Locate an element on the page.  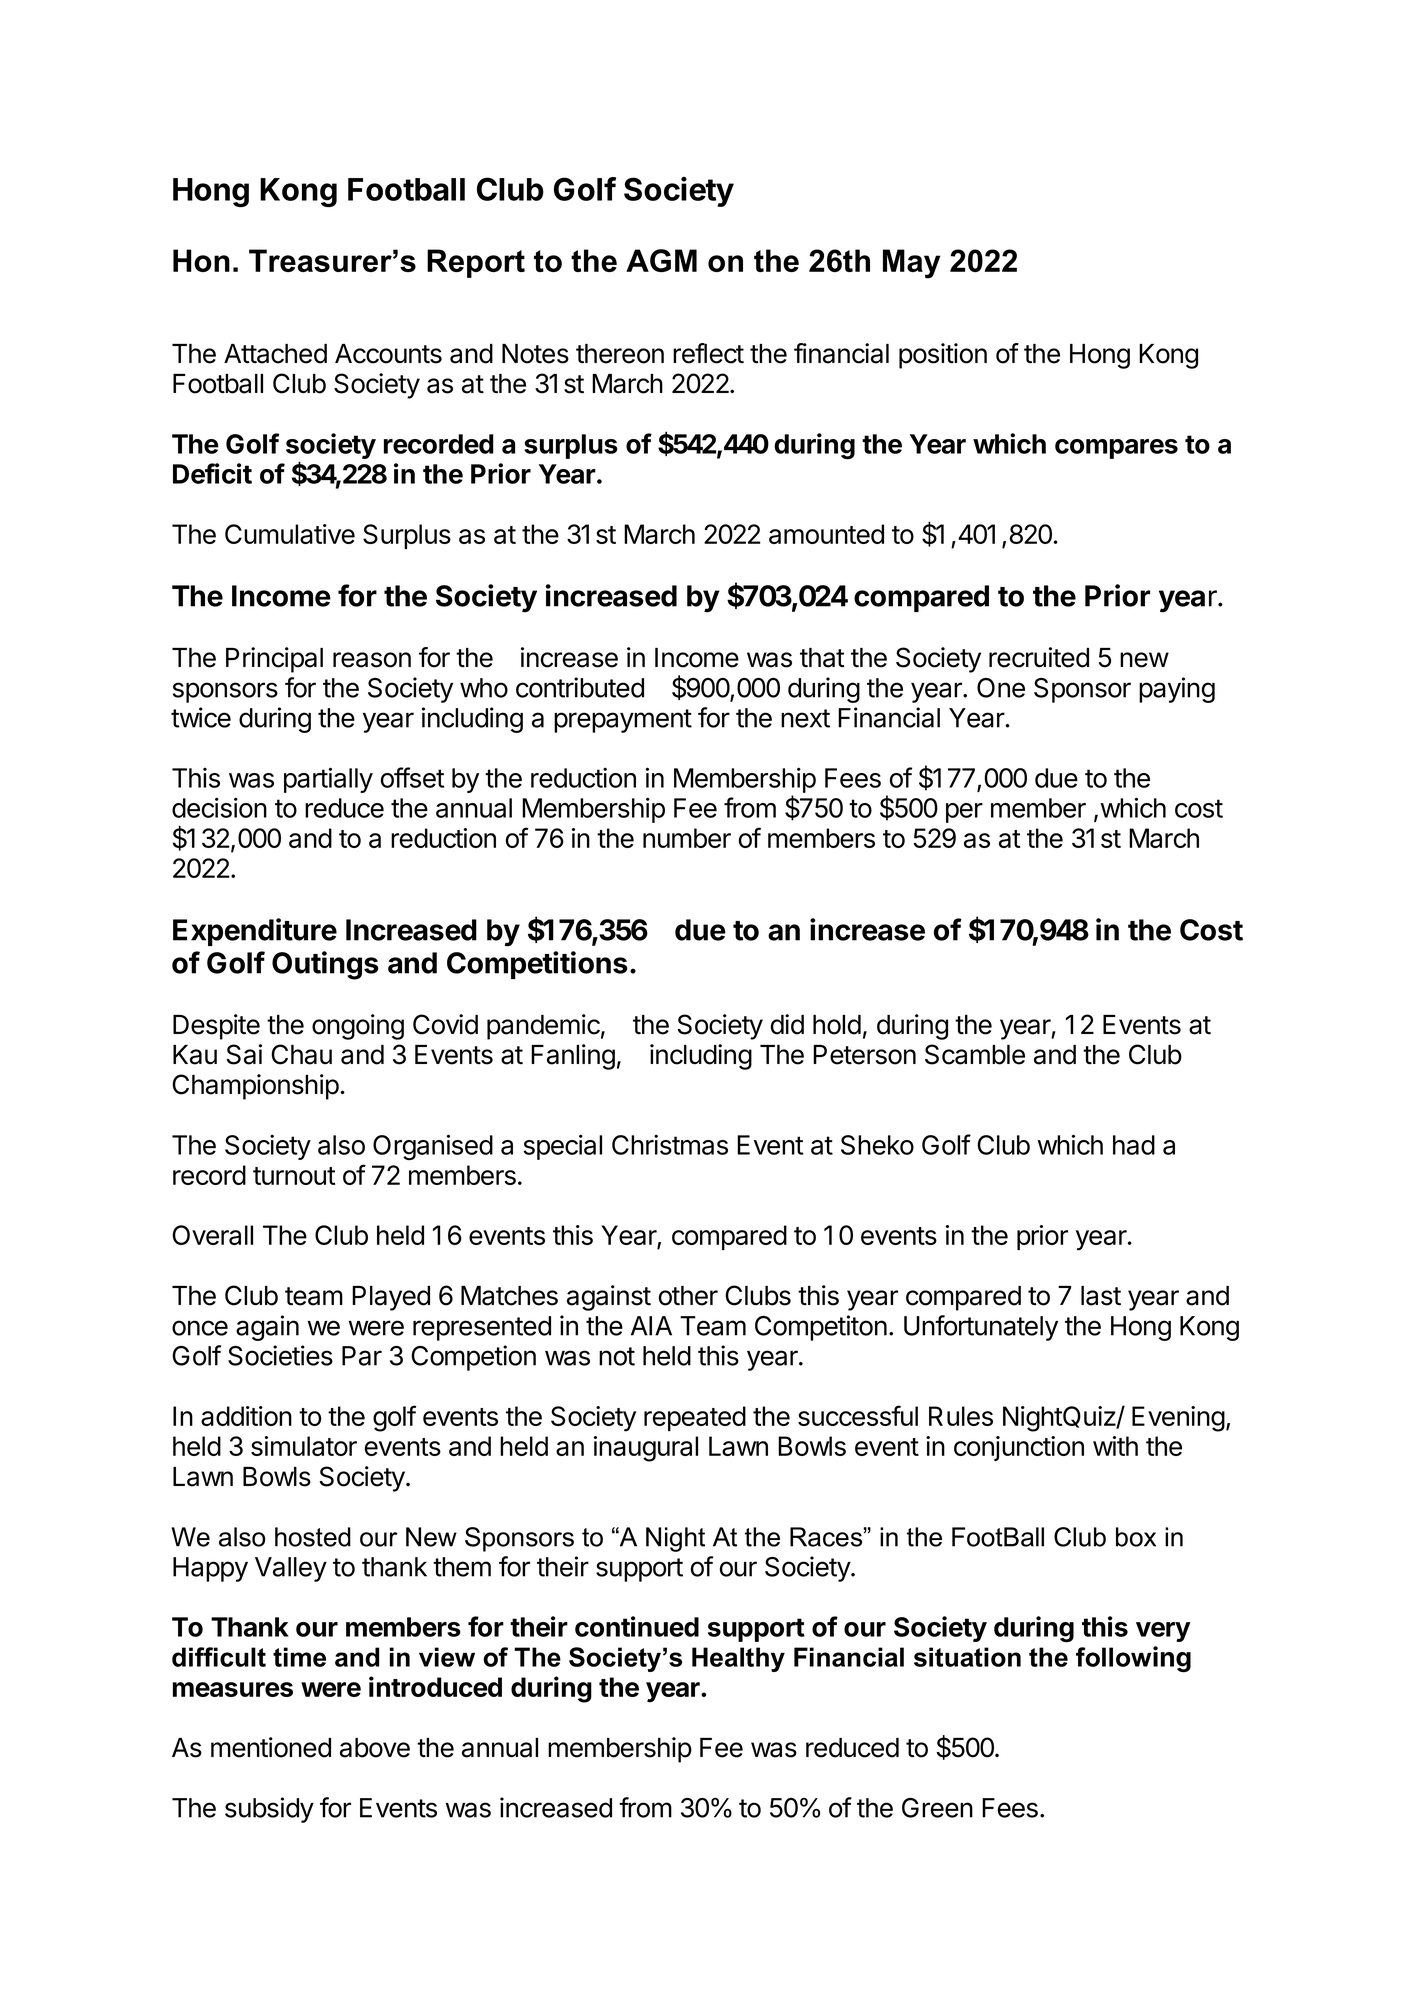
position is located at coordinates (943, 356).
